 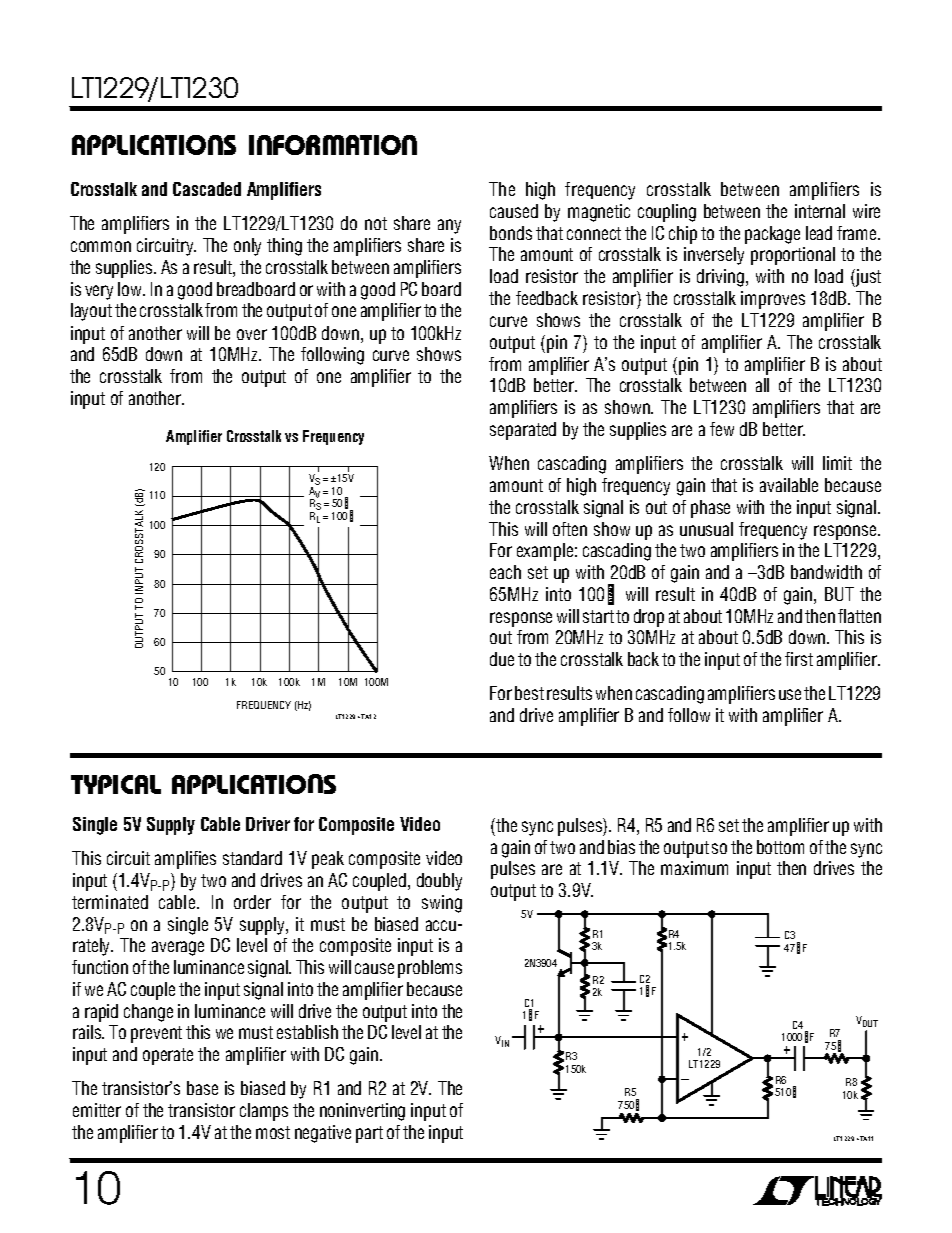 What do you see at coordinates (116, 784) in the screenshot?
I see `TYPICAL` at bounding box center [116, 784].
